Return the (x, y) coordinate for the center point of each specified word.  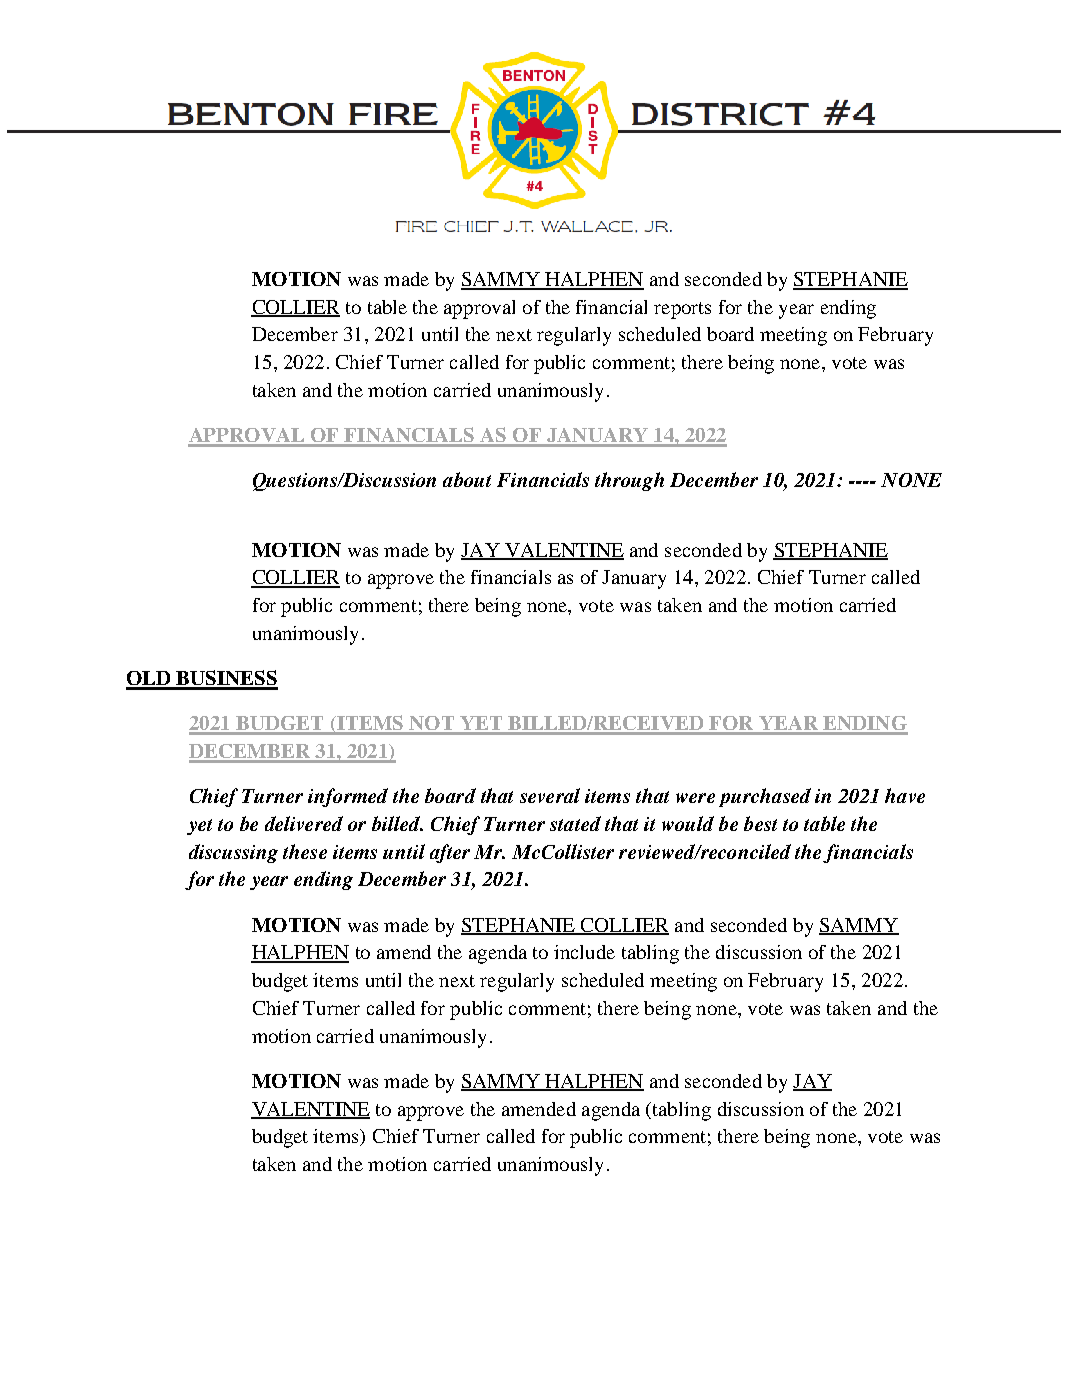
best (760, 823)
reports (682, 310)
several (550, 795)
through (629, 481)
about (467, 479)
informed (348, 797)
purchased (765, 797)
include (584, 952)
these (305, 851)
